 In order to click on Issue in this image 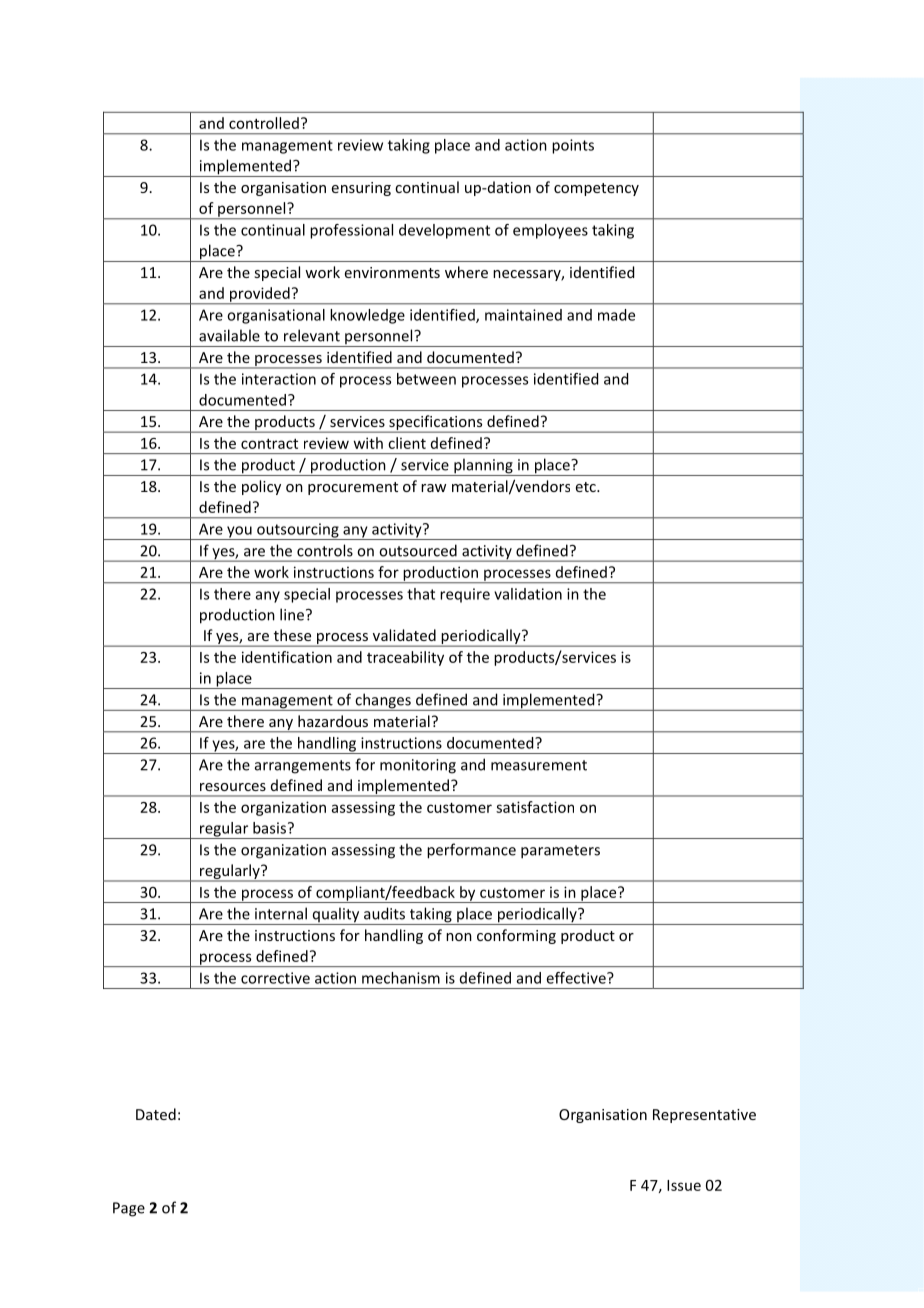, I will do `click(684, 1185)`.
